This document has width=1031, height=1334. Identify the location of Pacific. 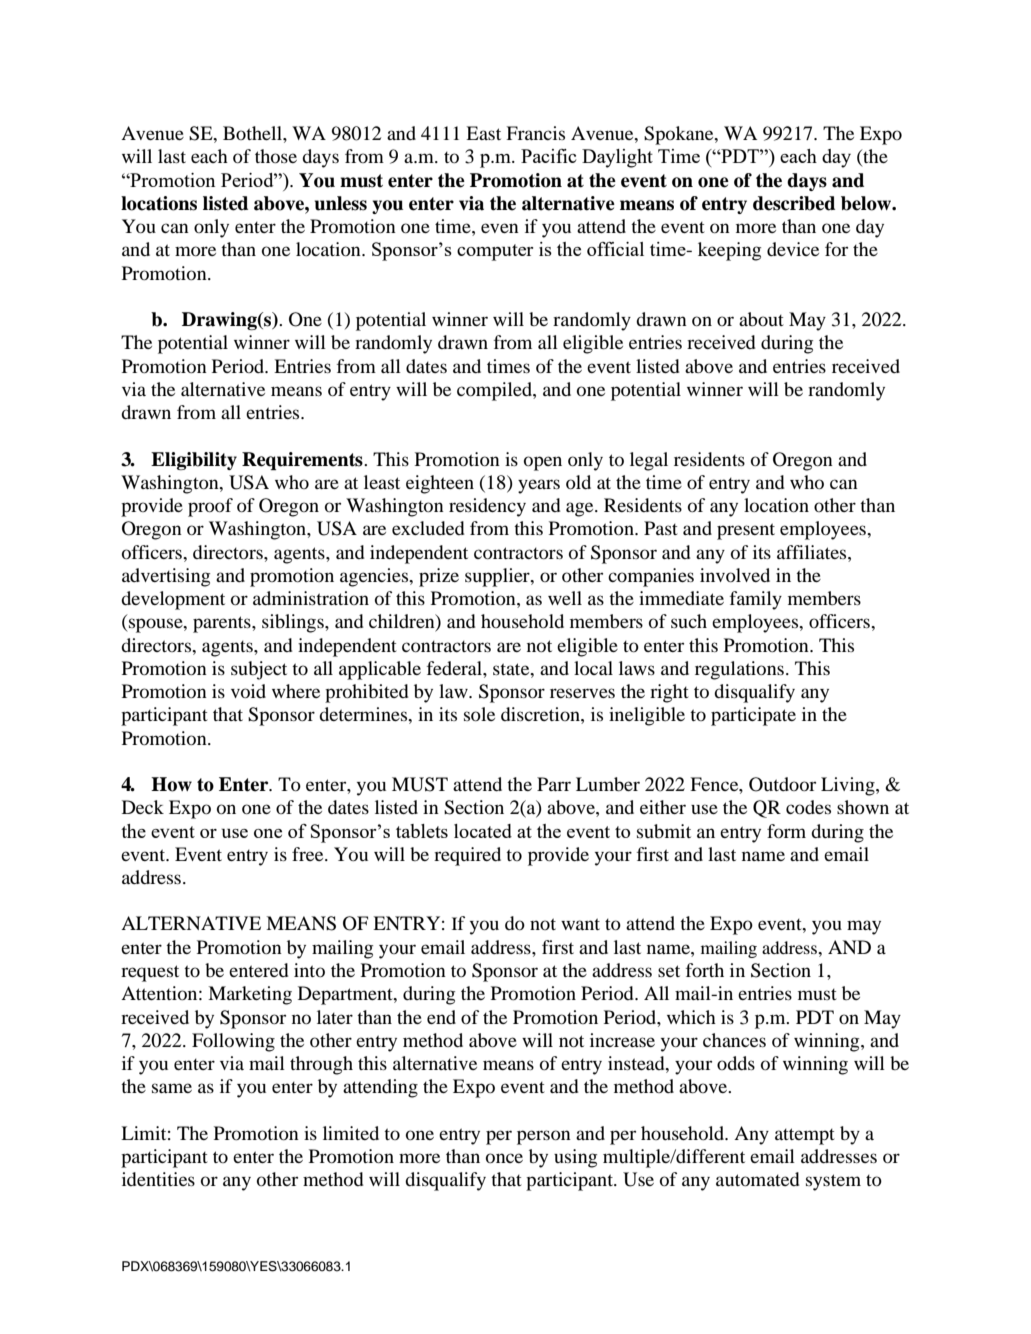
(548, 156).
